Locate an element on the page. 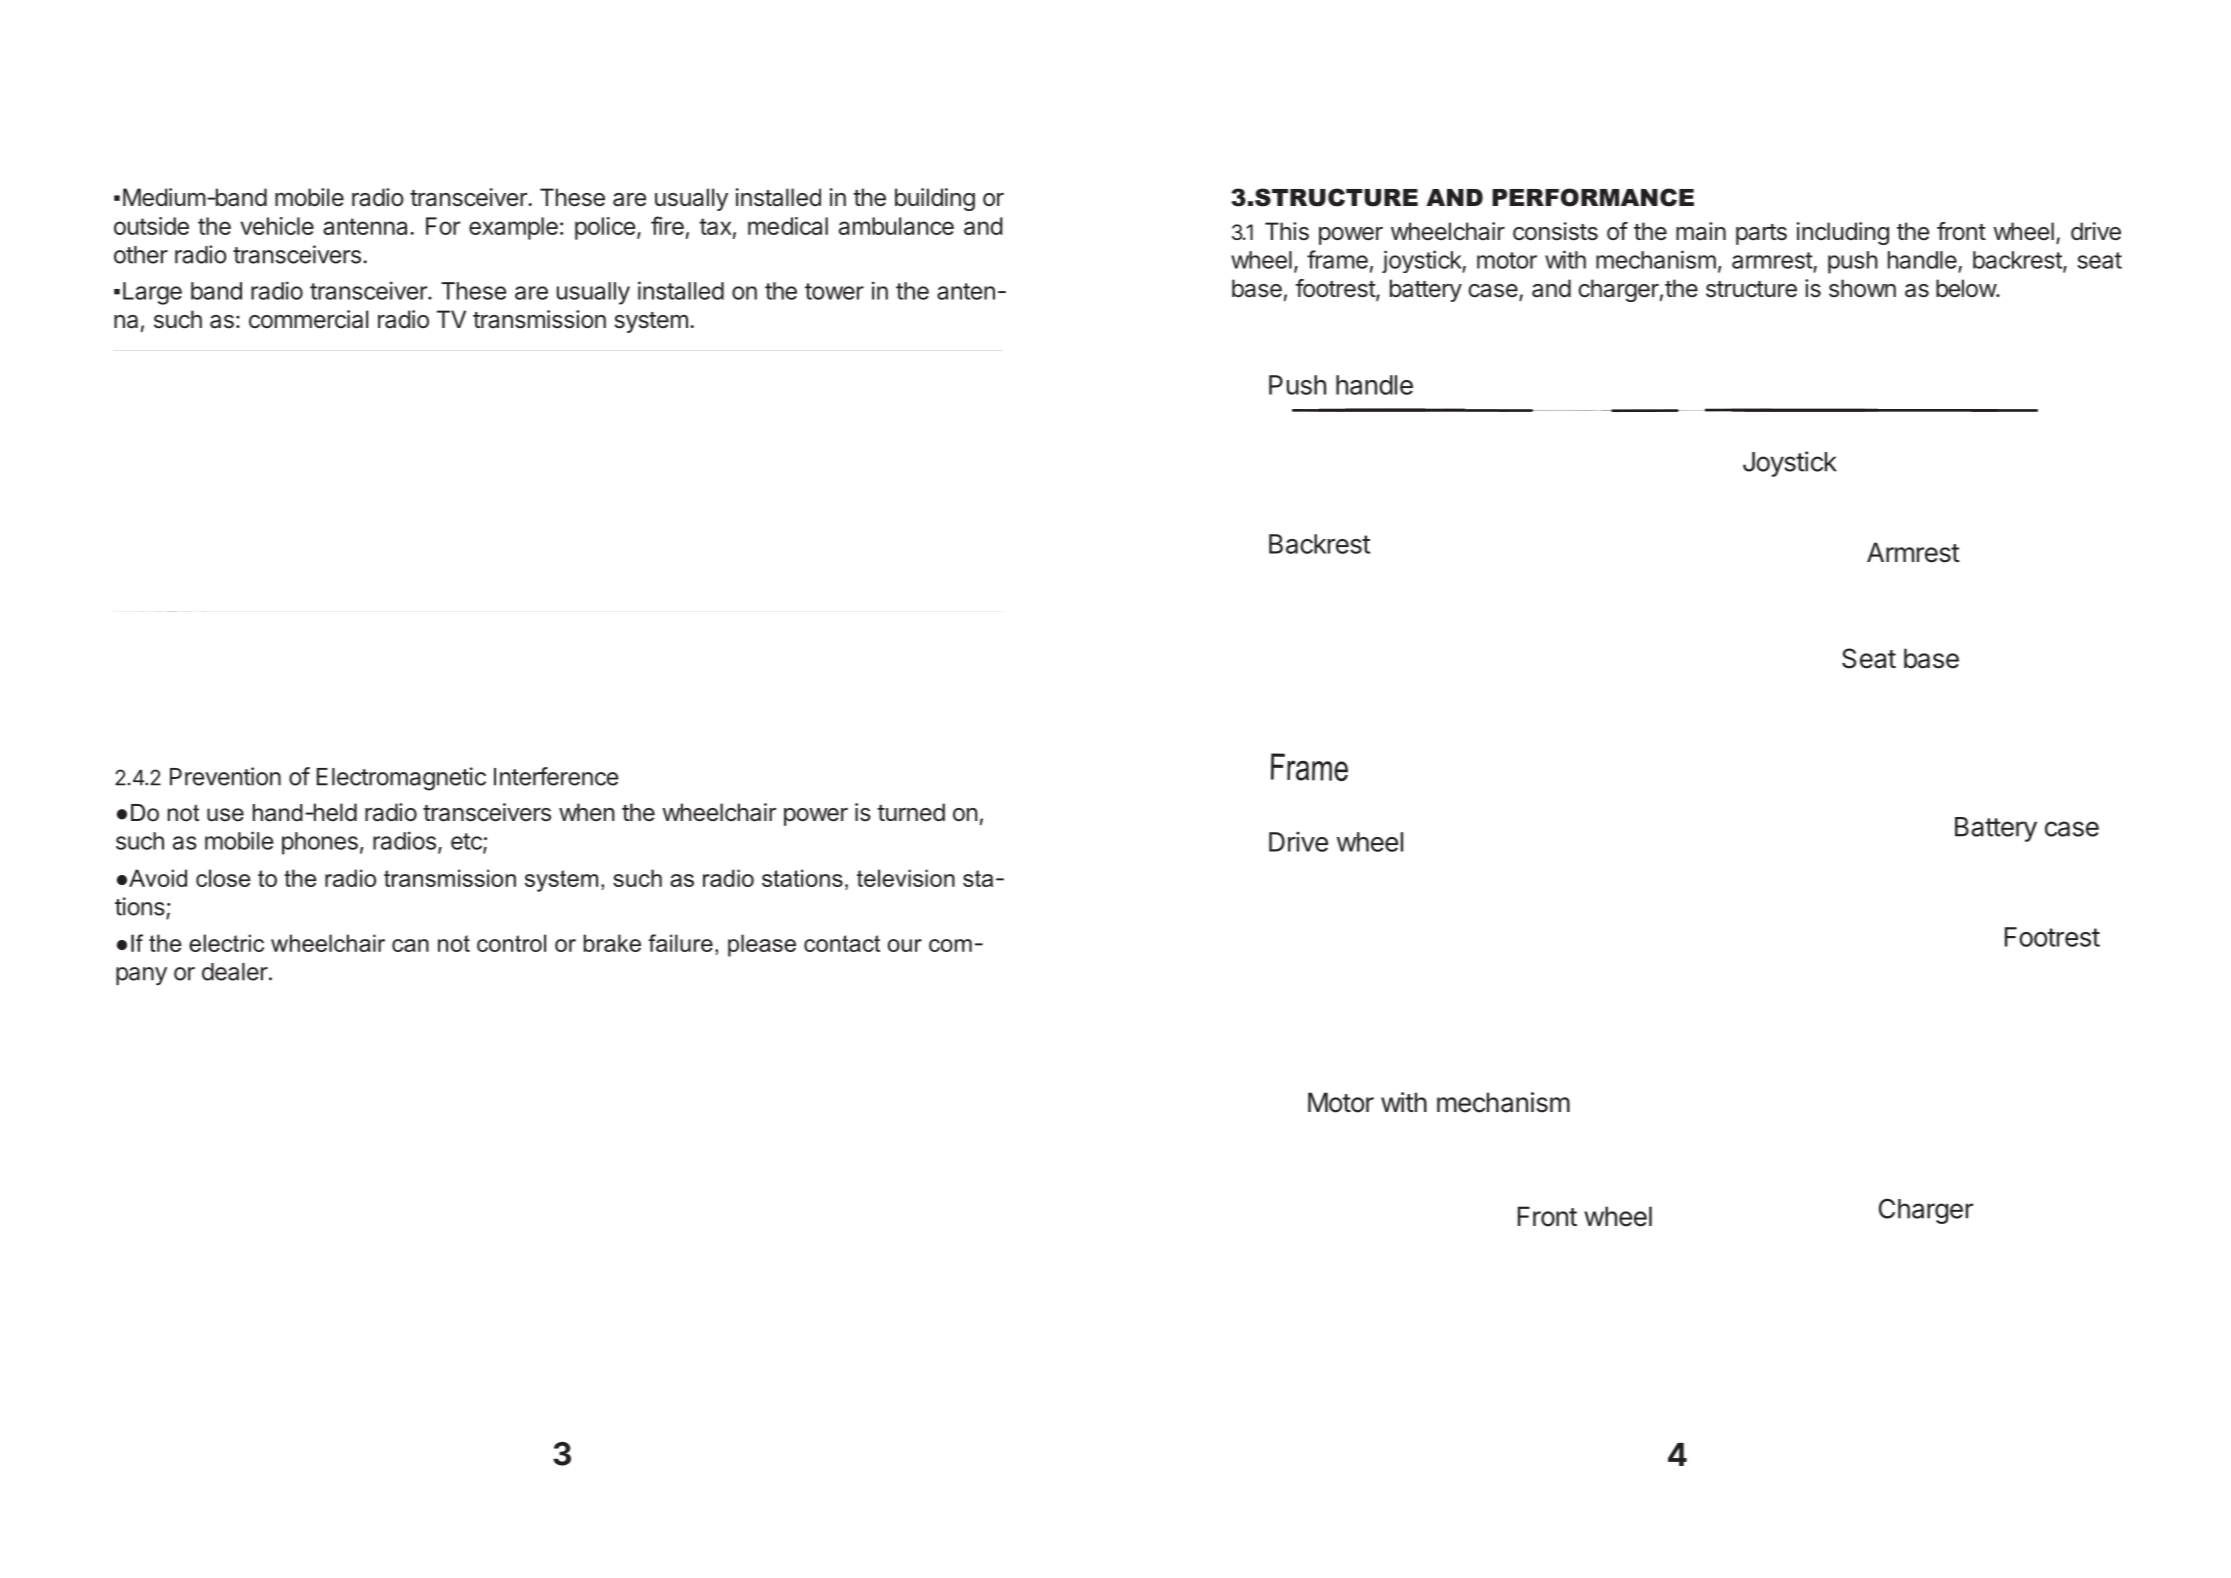 The height and width of the image is (1578, 2231). ambulance is located at coordinates (896, 226).
